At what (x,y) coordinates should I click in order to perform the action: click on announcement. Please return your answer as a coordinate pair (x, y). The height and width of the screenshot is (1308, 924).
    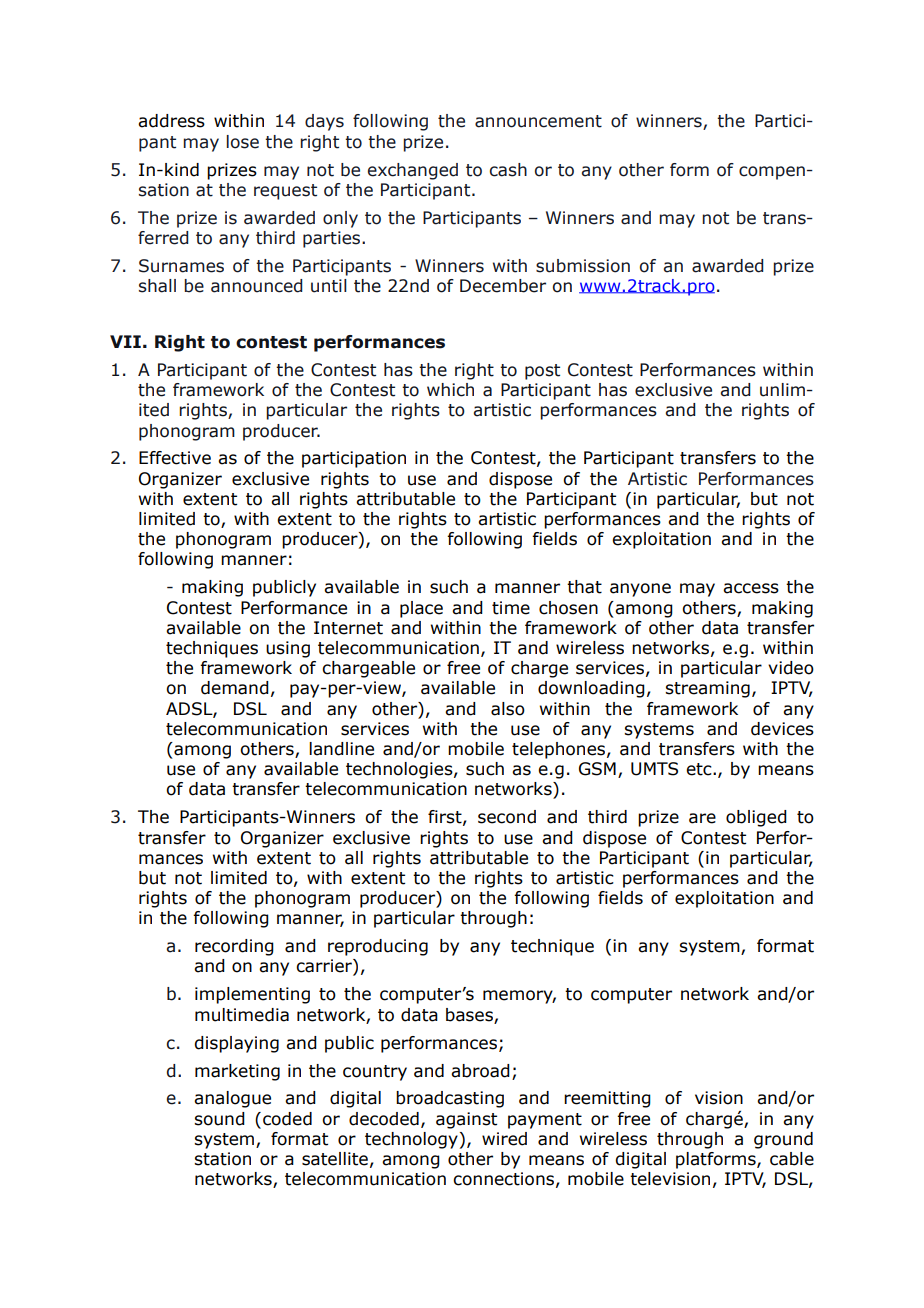
    Looking at the image, I should click on (538, 121).
